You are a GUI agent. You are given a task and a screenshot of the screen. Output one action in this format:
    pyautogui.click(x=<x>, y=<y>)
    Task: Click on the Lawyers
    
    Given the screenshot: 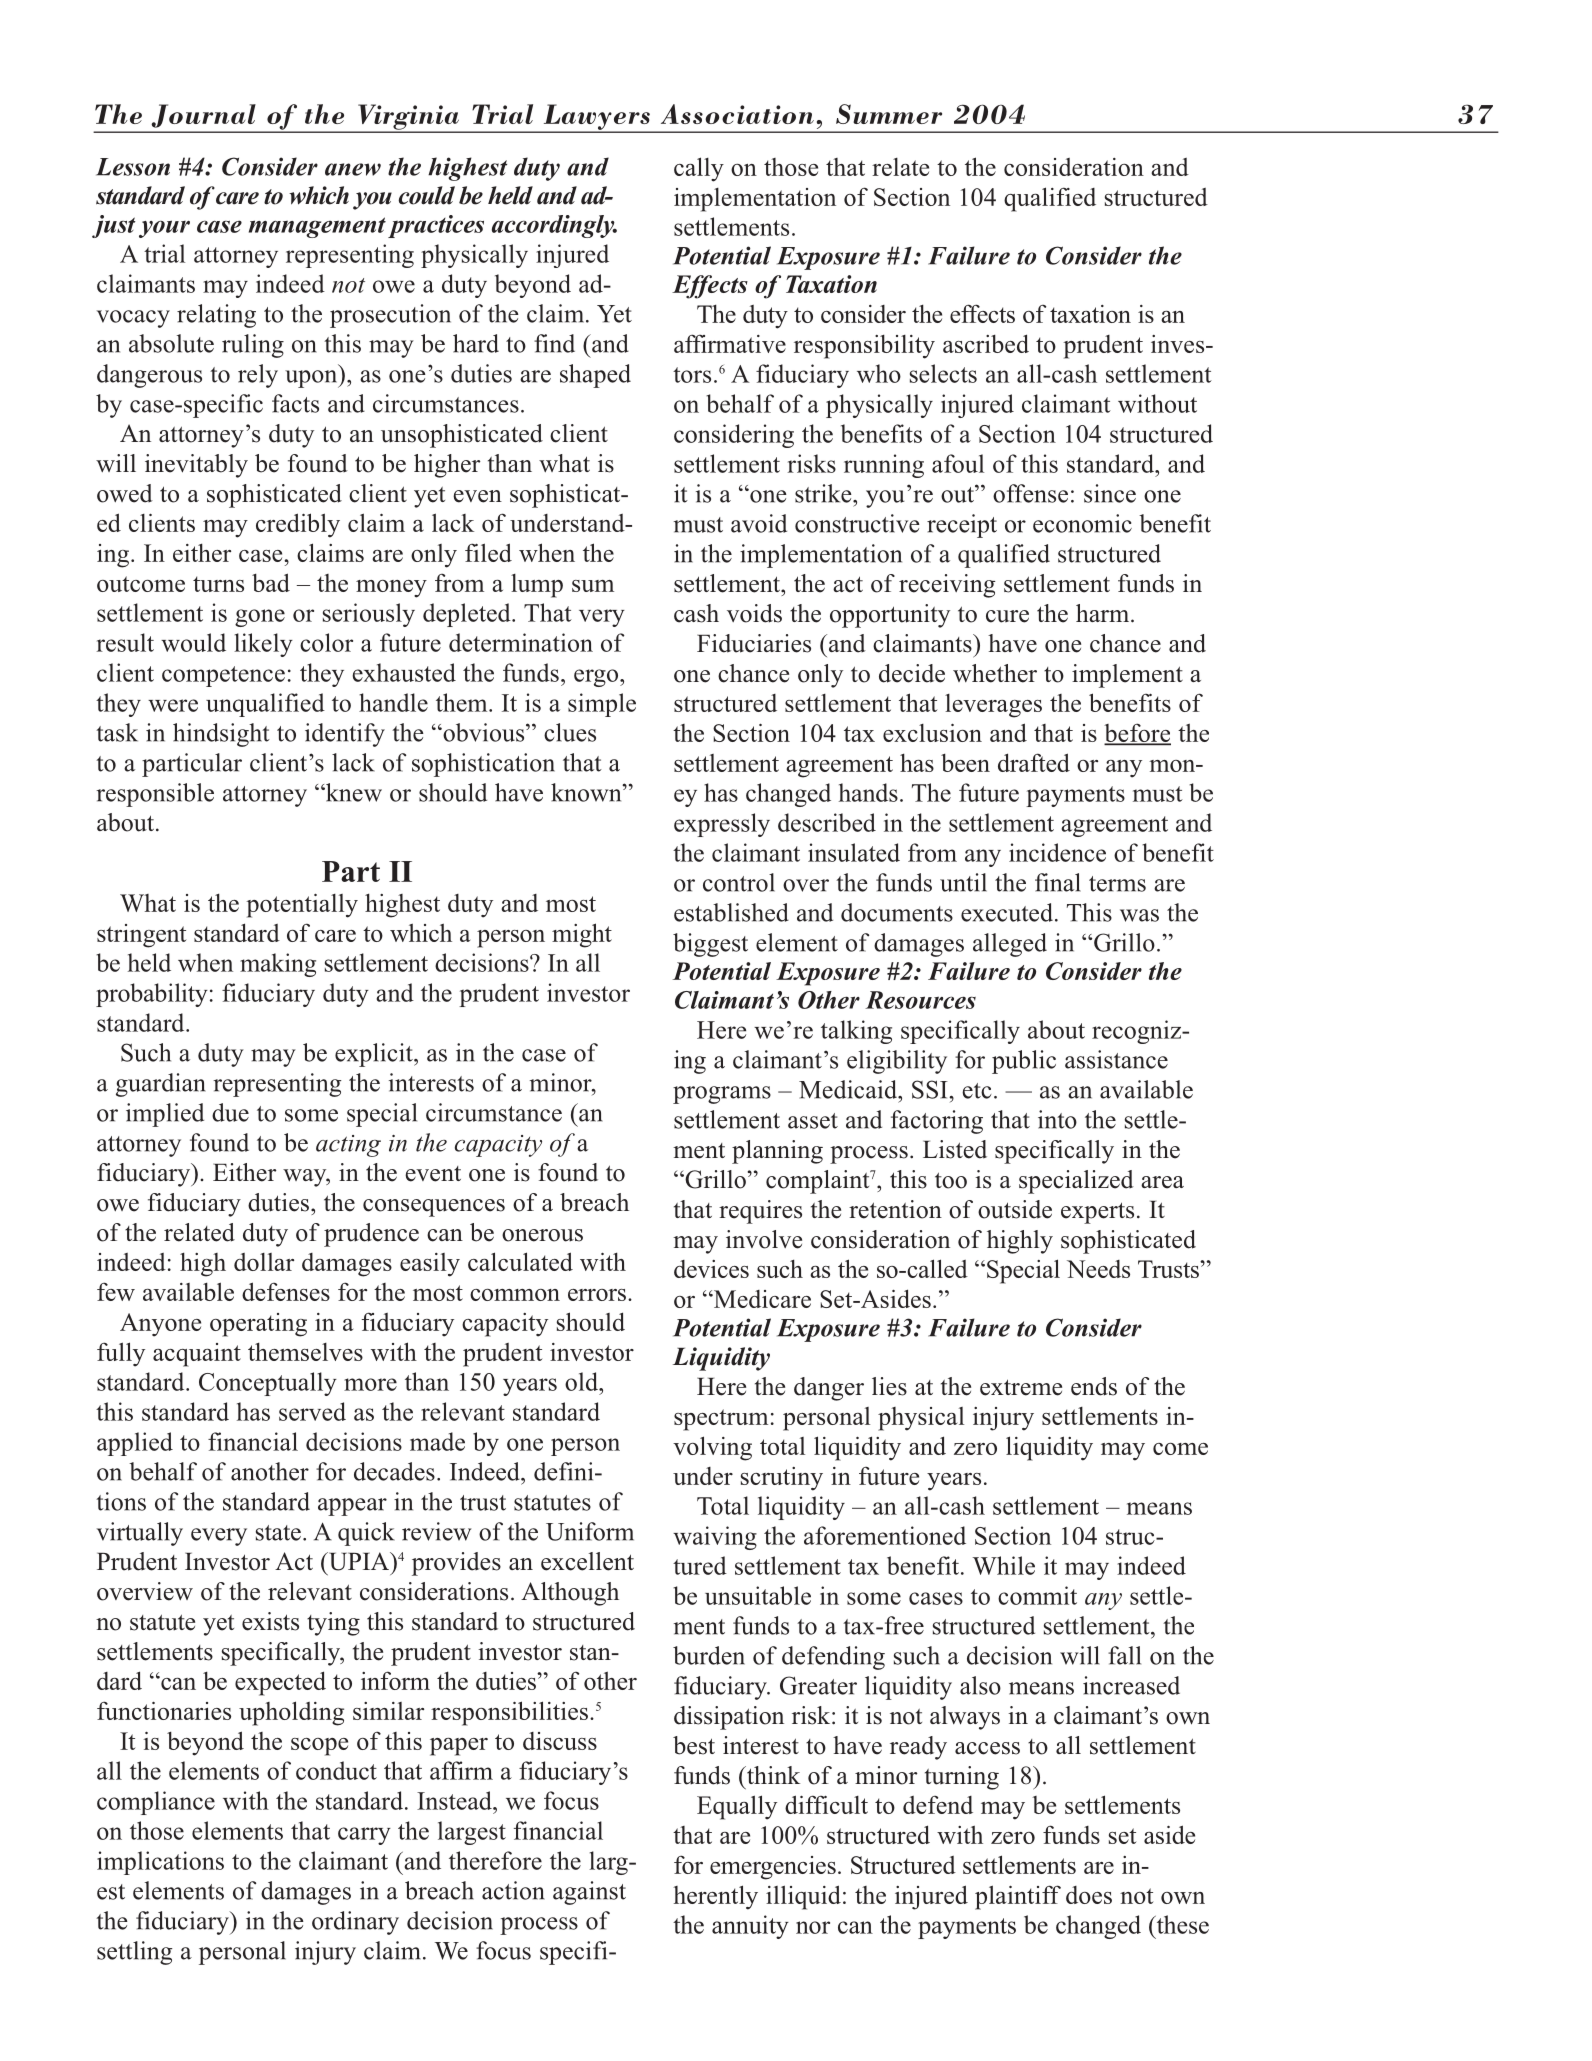 What is the action you would take?
    pyautogui.click(x=596, y=118)
